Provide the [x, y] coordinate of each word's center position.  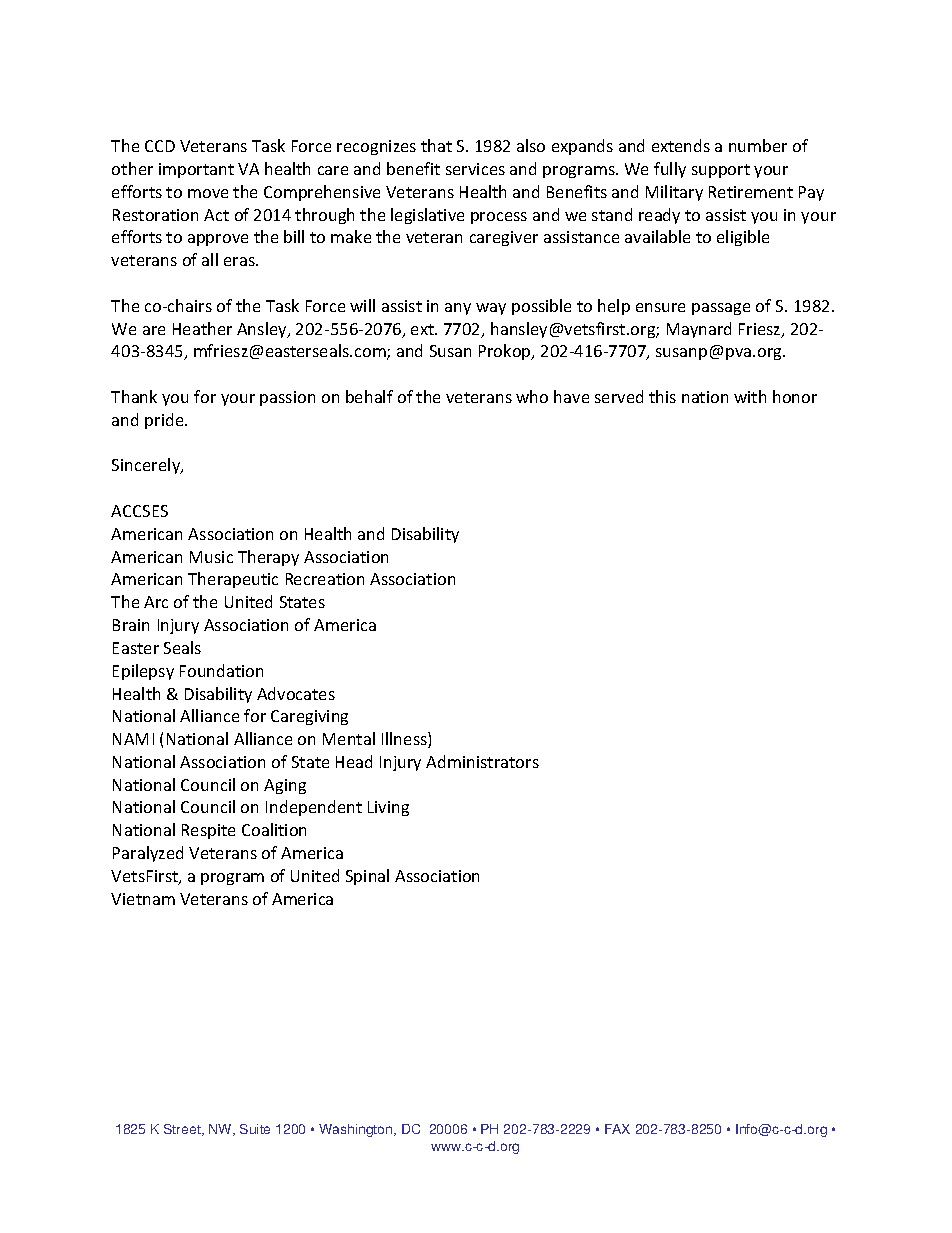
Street [183, 1130]
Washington [357, 1130]
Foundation [221, 670]
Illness [405, 740]
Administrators [482, 761]
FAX [617, 1129]
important [196, 170]
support [721, 171]
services [475, 169]
